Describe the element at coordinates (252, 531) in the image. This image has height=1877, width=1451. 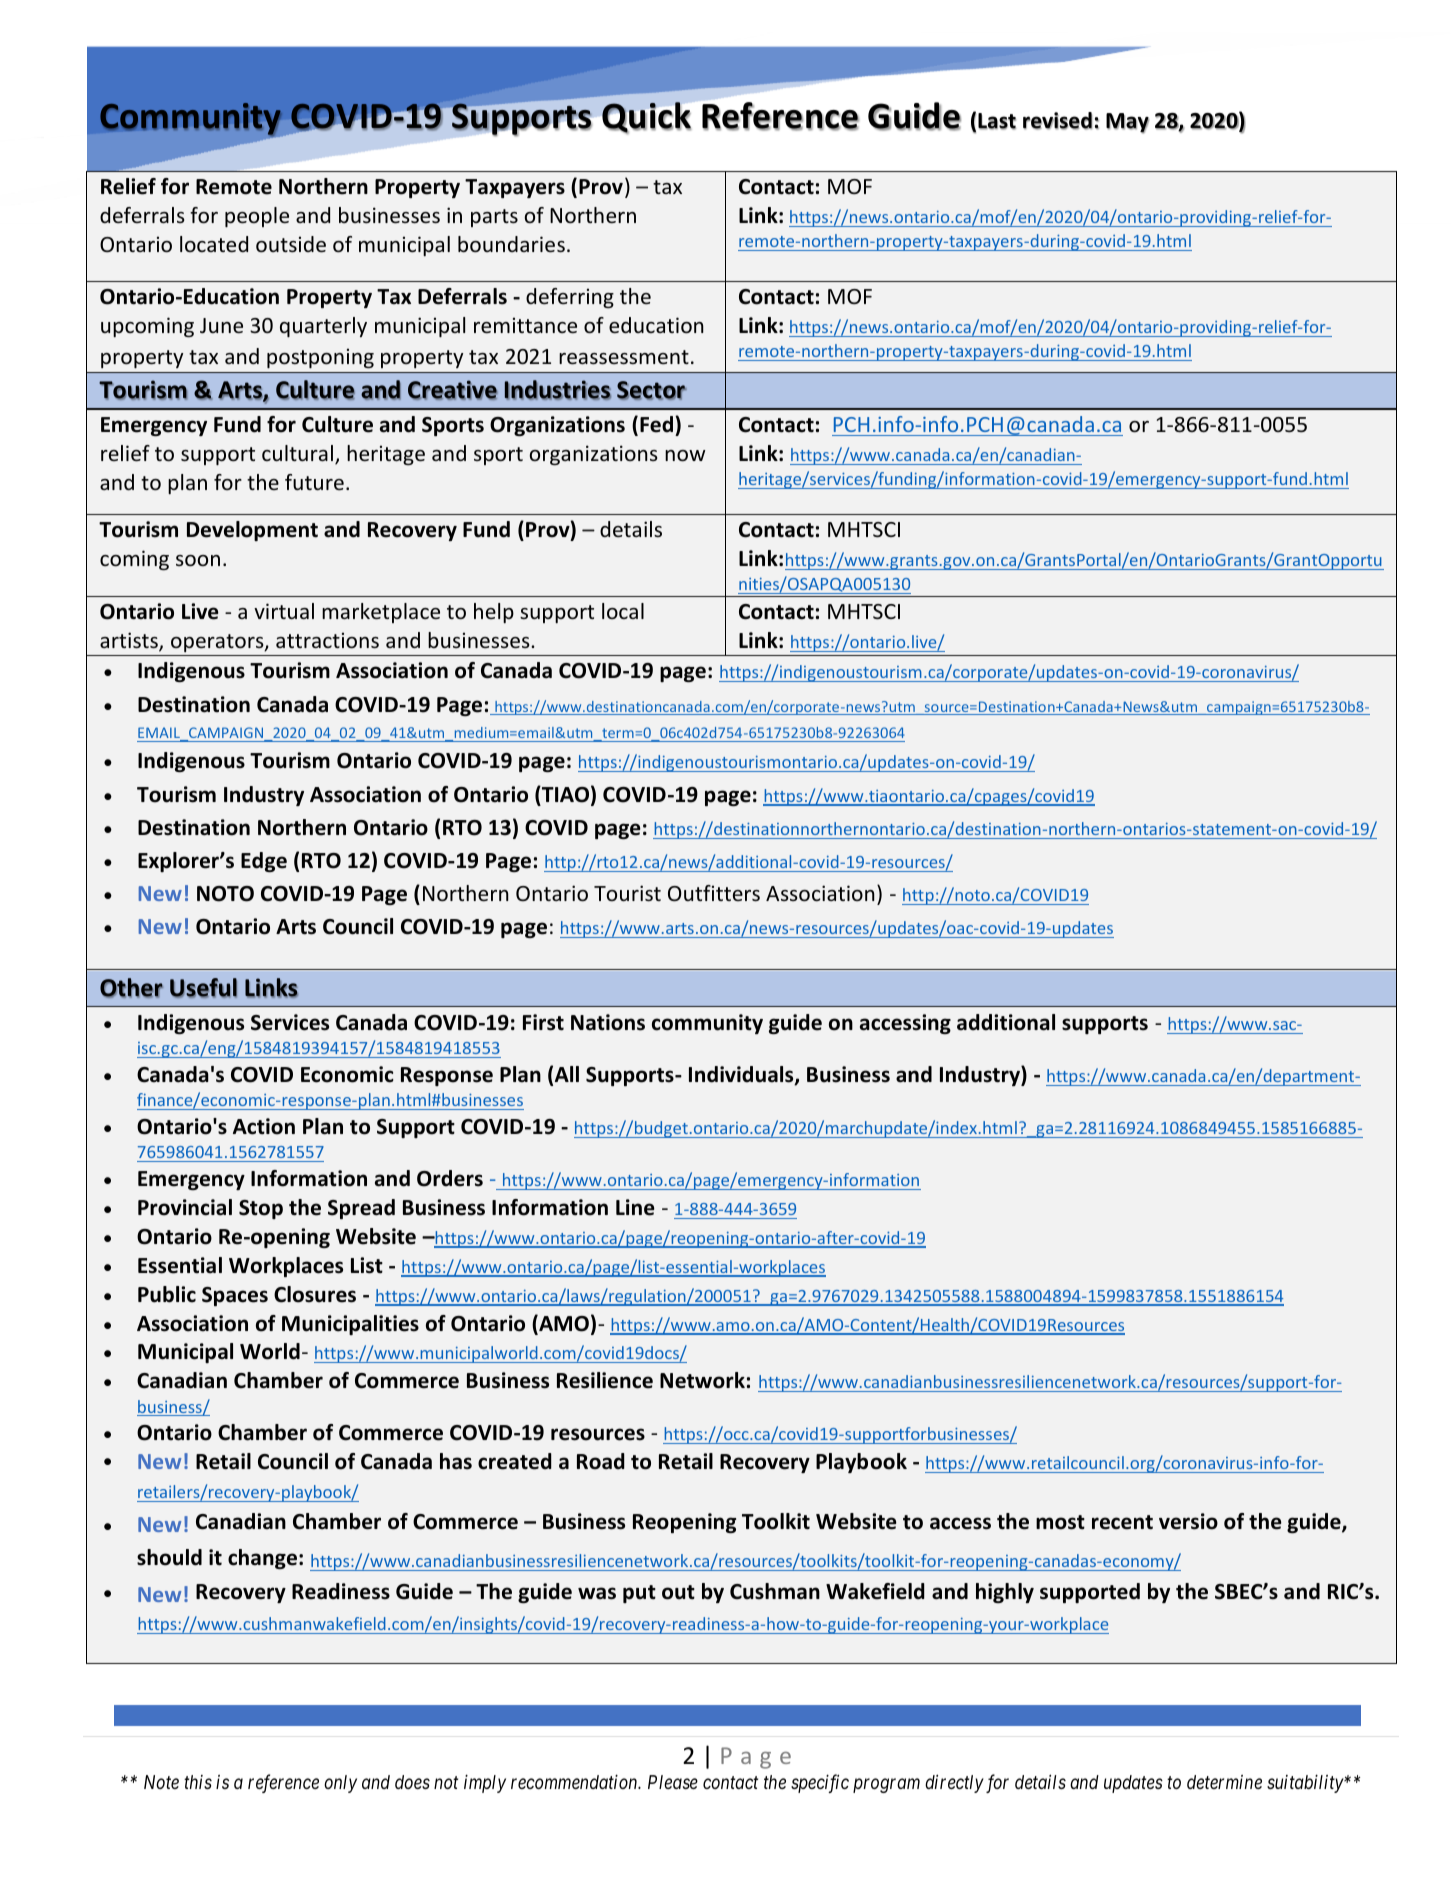
I see `Development` at that location.
